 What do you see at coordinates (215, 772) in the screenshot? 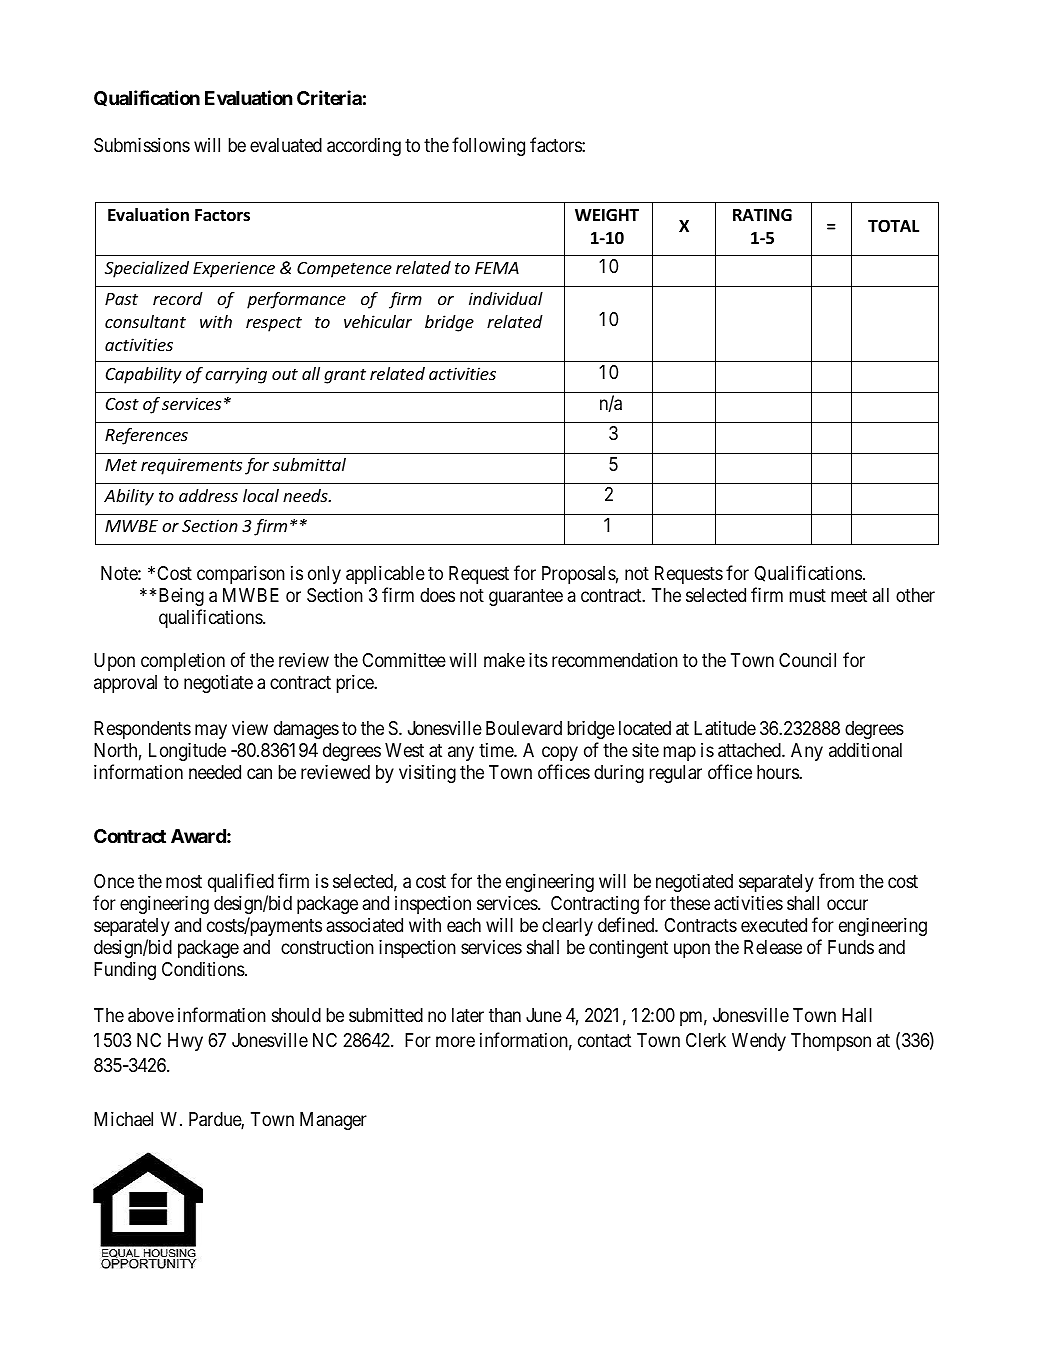
I see `needed` at bounding box center [215, 772].
